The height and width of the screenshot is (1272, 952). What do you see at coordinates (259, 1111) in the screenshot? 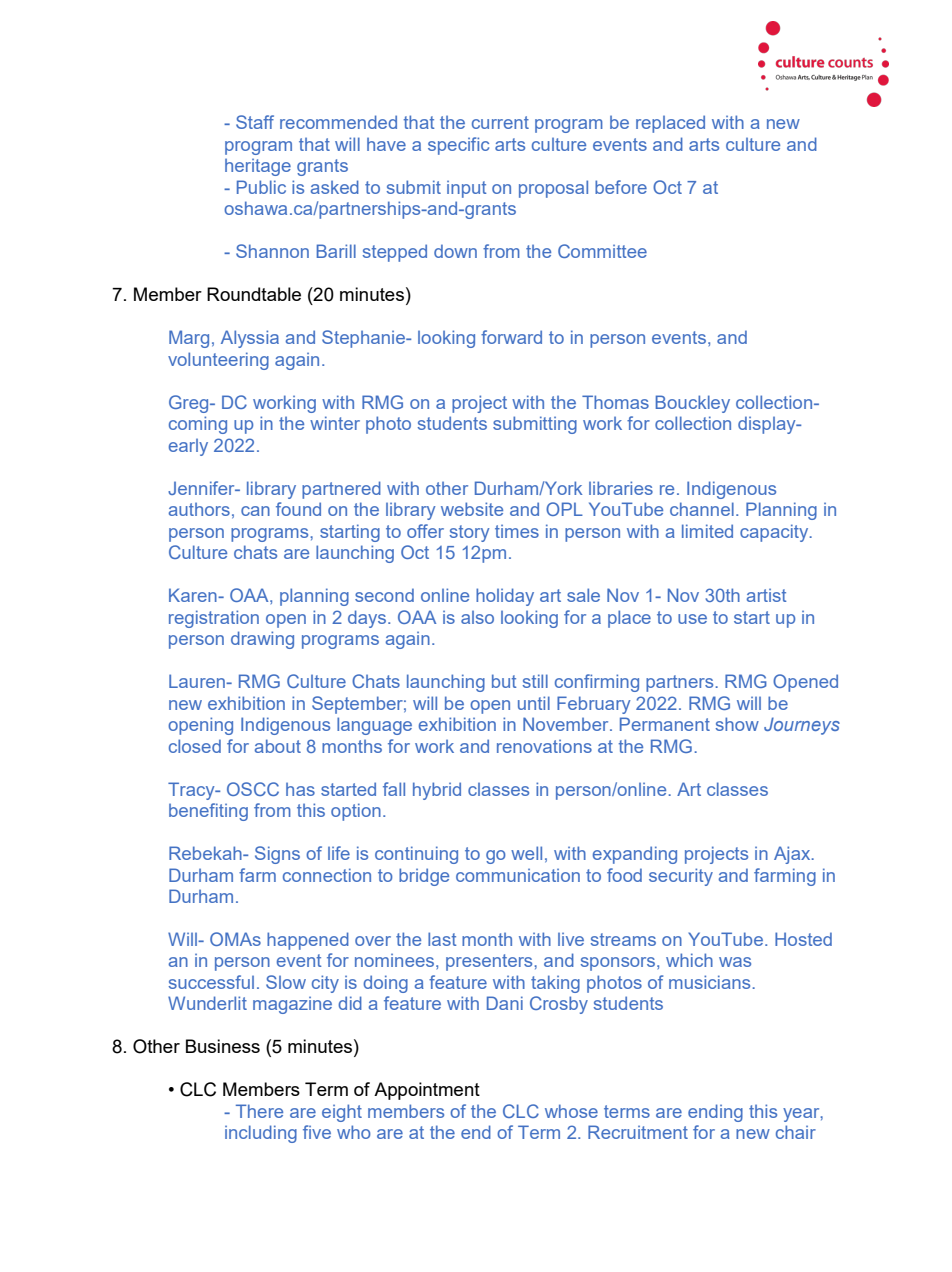
I see `There` at bounding box center [259, 1111].
